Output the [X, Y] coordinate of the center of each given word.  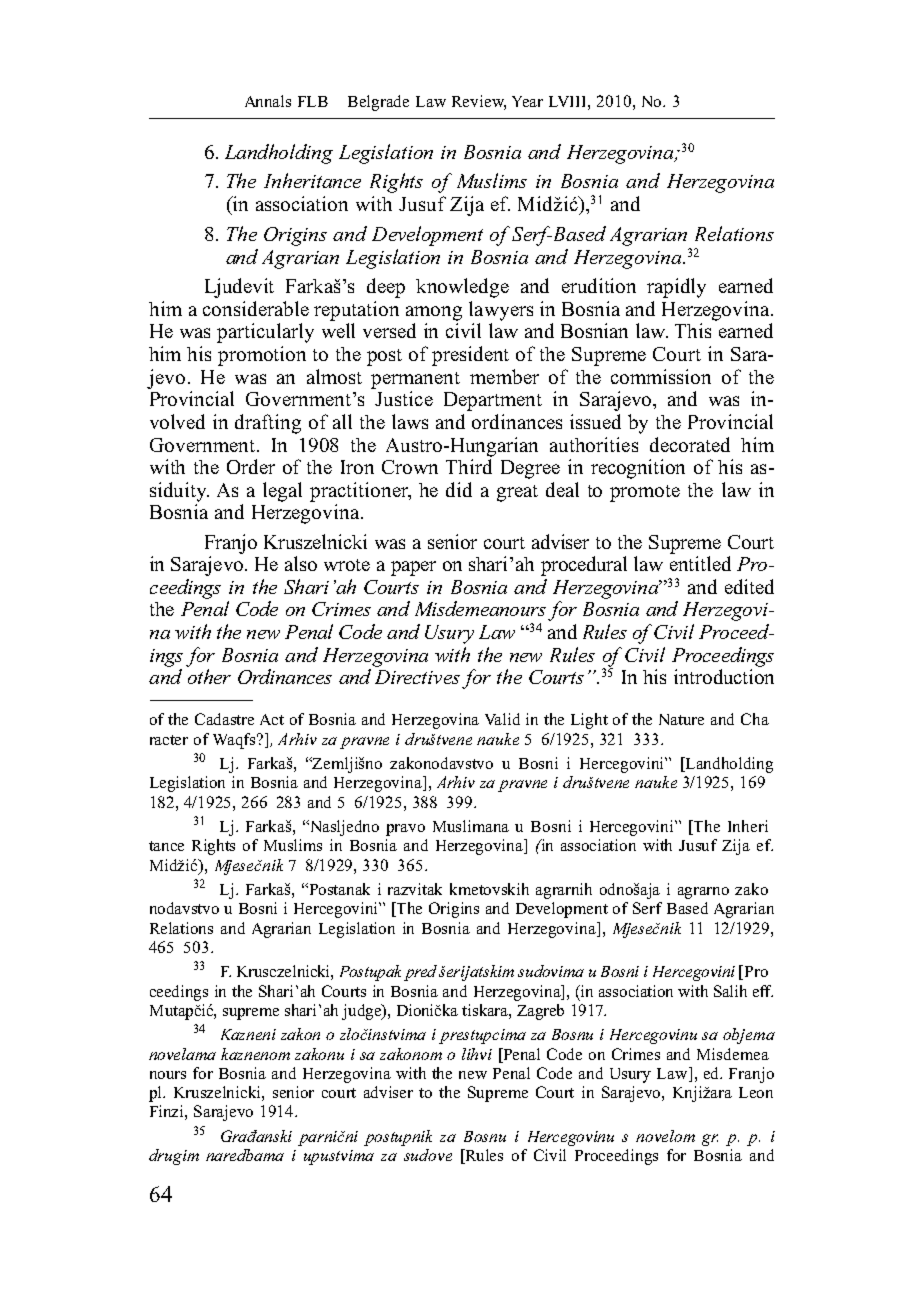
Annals [268, 101]
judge [362, 1012]
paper [413, 568]
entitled [700, 563]
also [301, 563]
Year [527, 101]
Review [479, 102]
